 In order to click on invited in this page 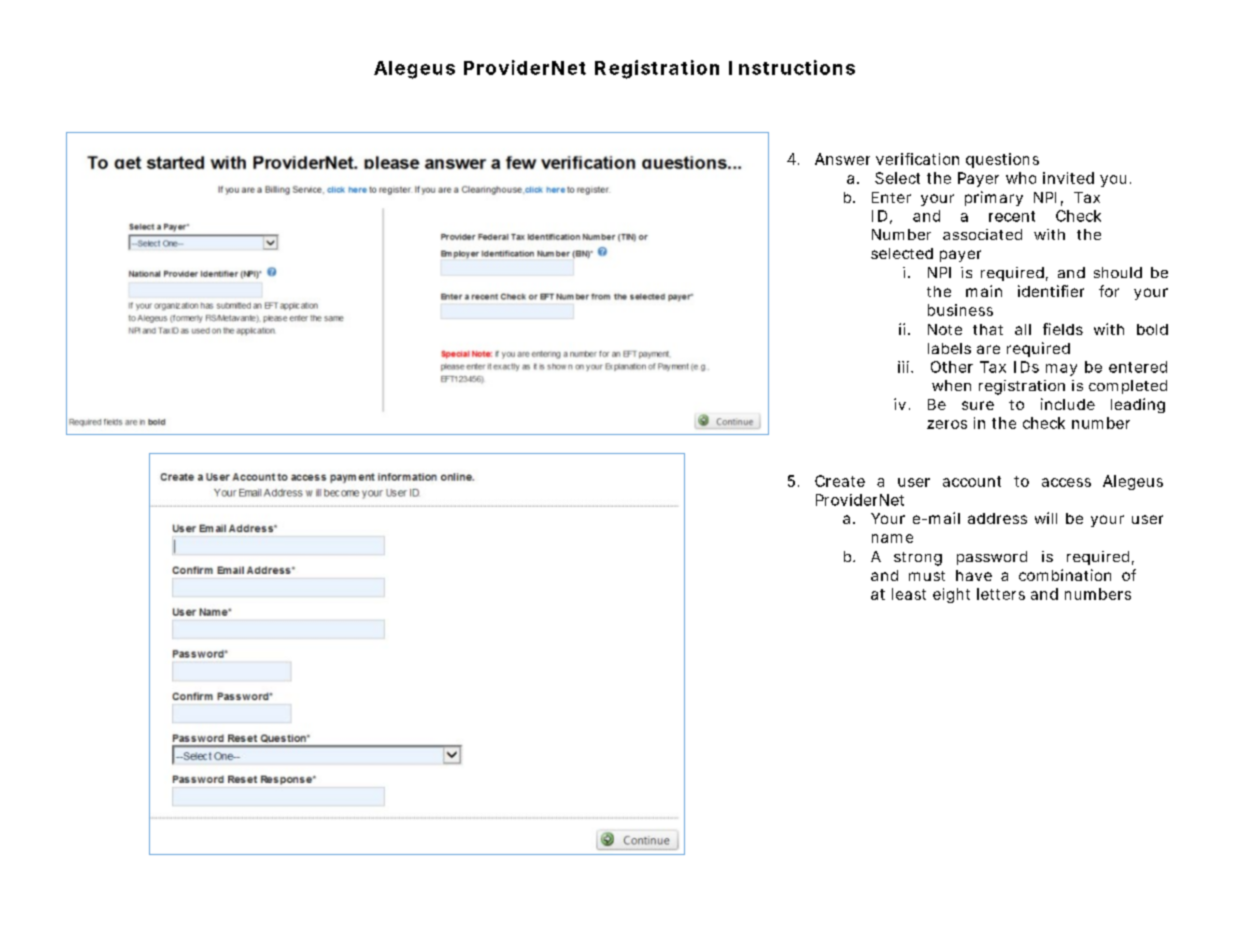, I will do `click(1068, 178)`.
